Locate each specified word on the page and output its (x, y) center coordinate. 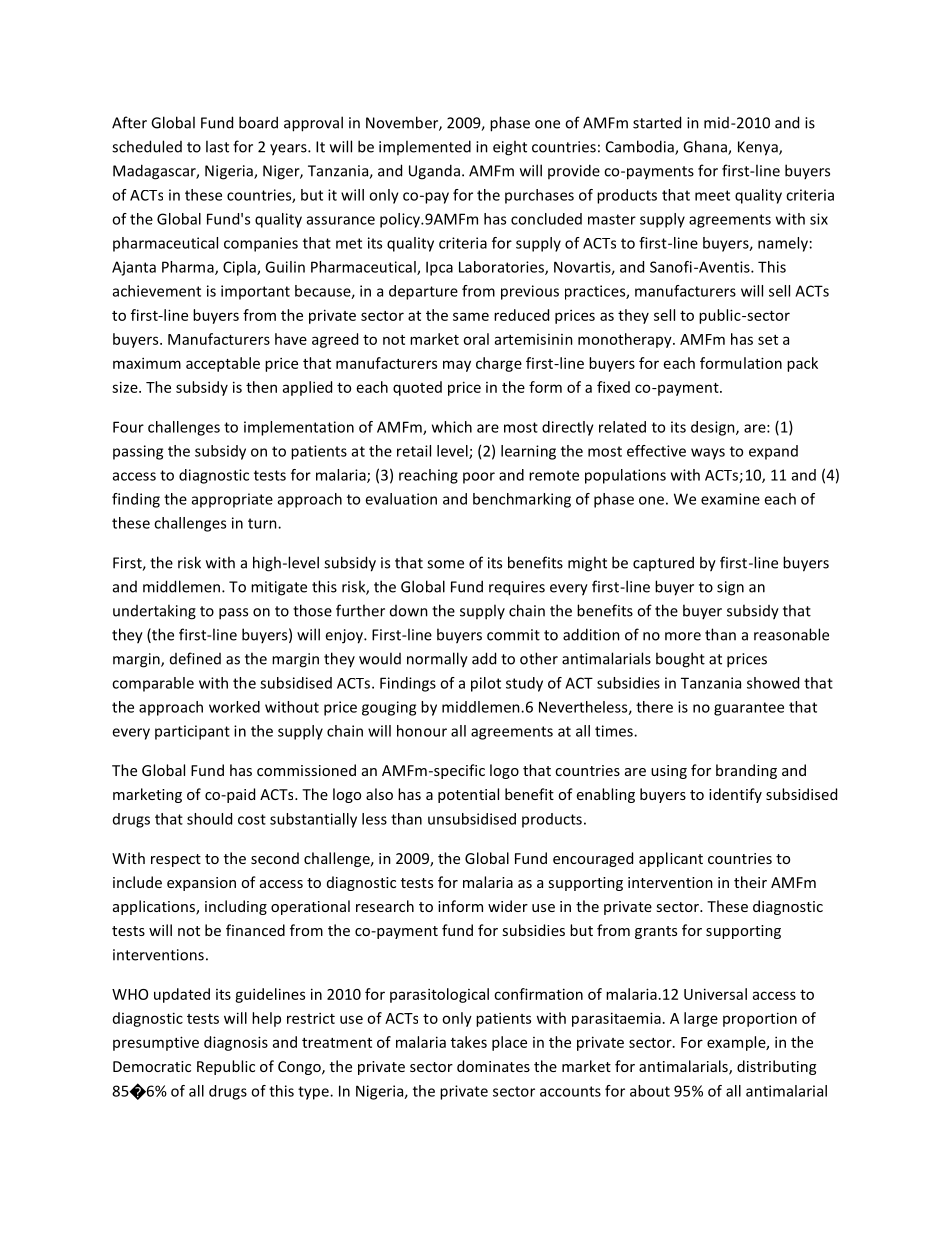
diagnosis (236, 1043)
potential (468, 795)
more (683, 636)
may (457, 366)
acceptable (223, 364)
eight (510, 148)
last (217, 146)
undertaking (154, 612)
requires (517, 588)
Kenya (759, 148)
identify (735, 795)
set (768, 340)
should (209, 819)
